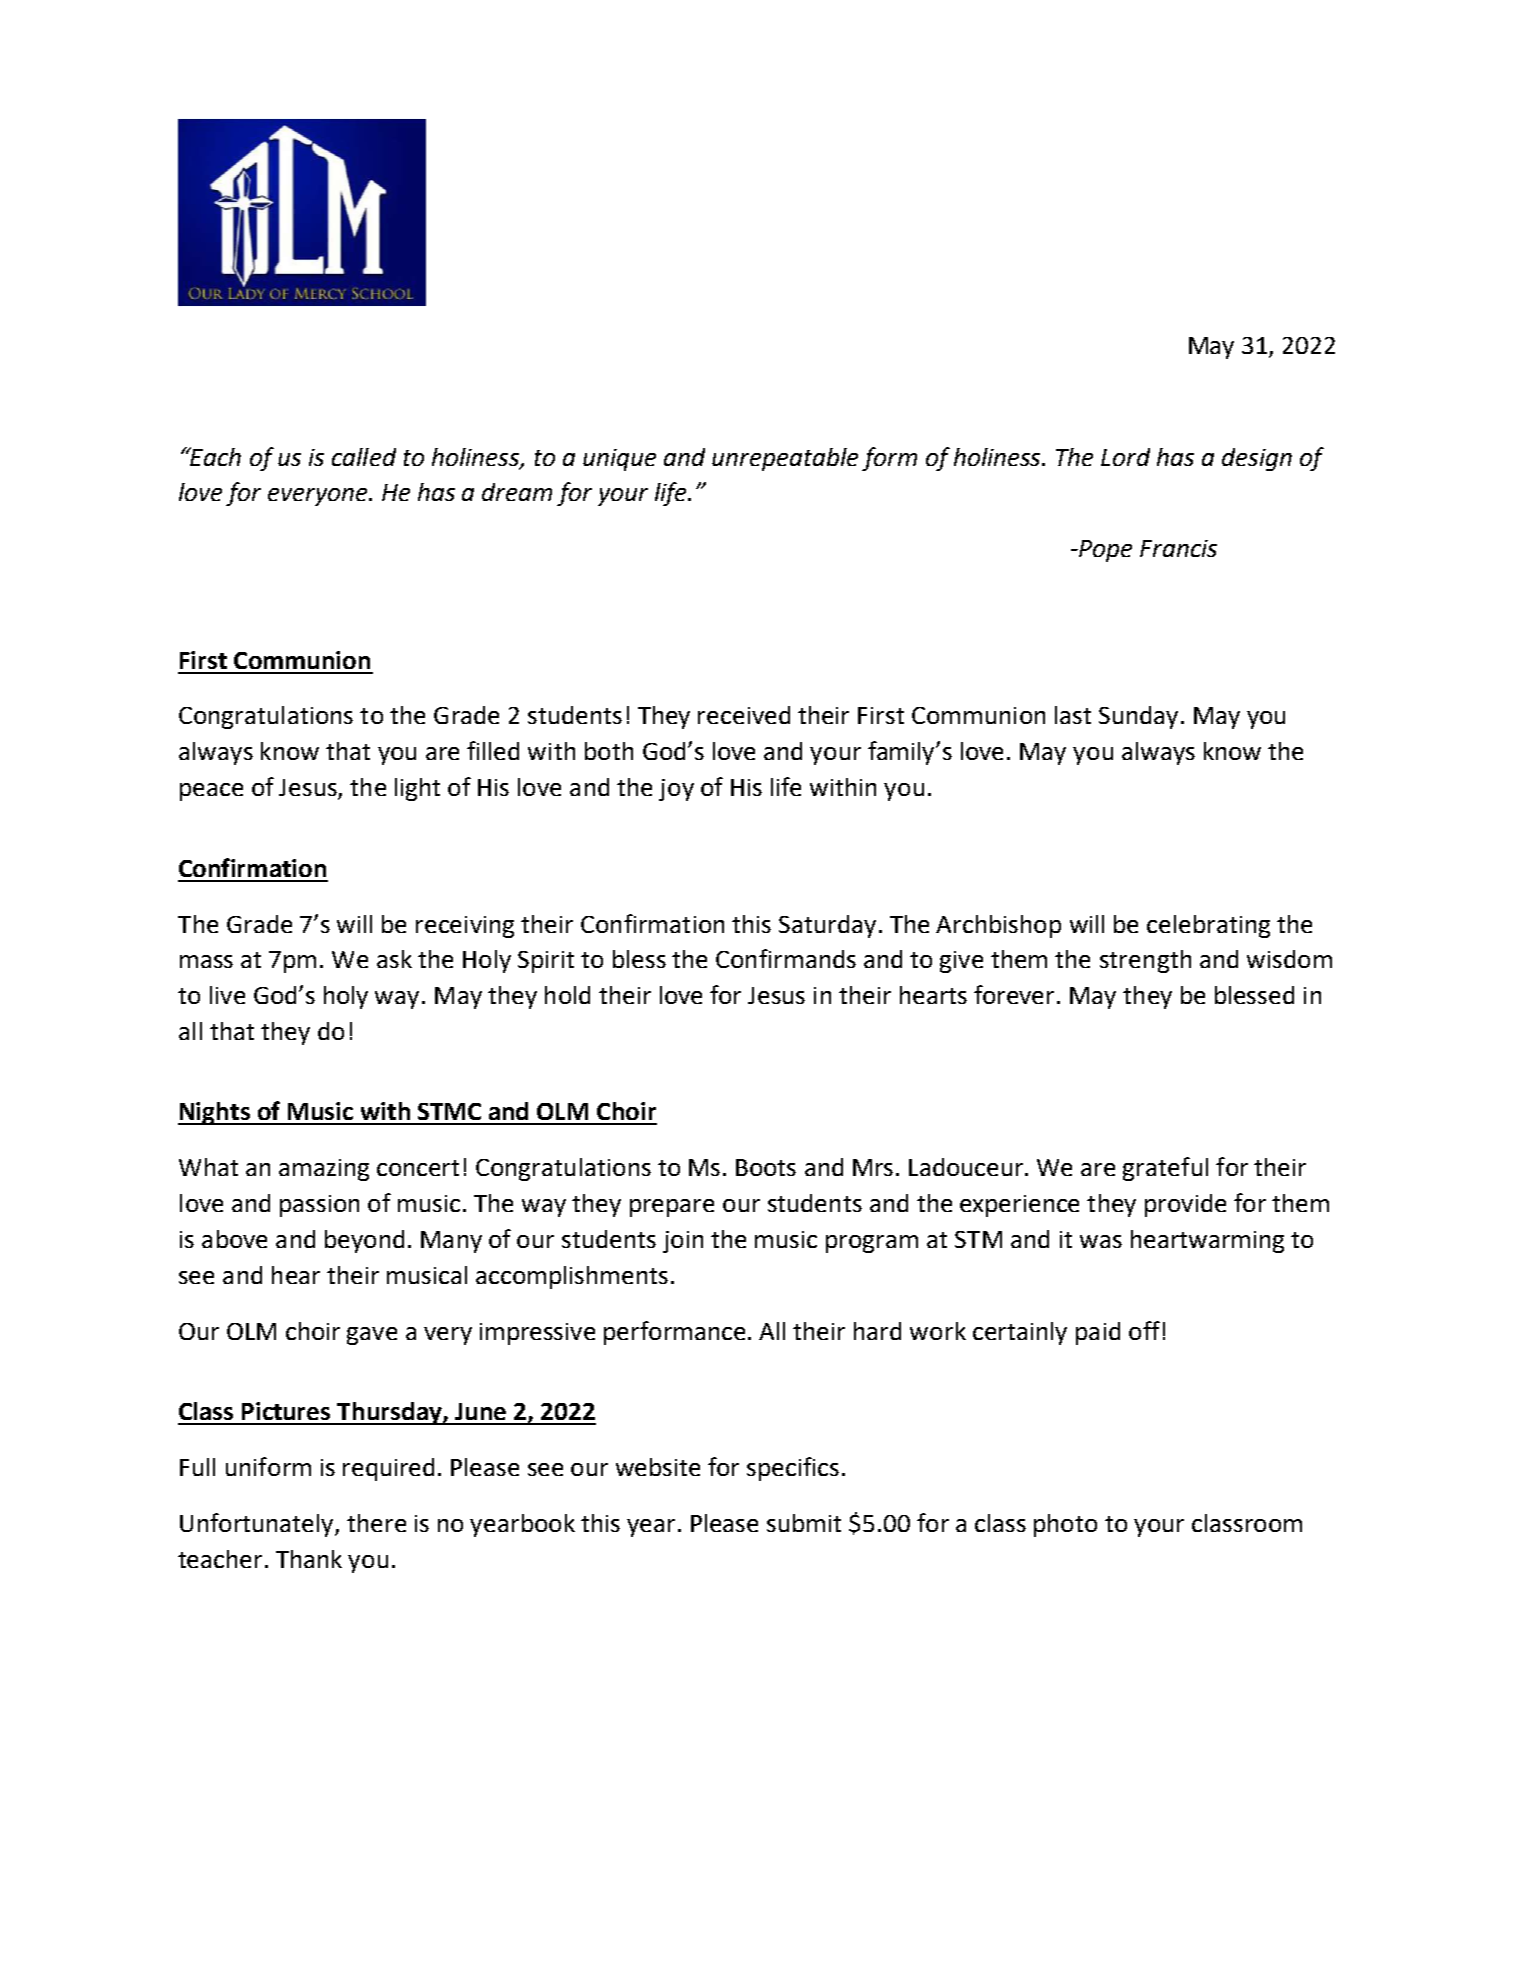 The image size is (1516, 1962). Describe the element at coordinates (1145, 961) in the screenshot. I see `strength` at that location.
